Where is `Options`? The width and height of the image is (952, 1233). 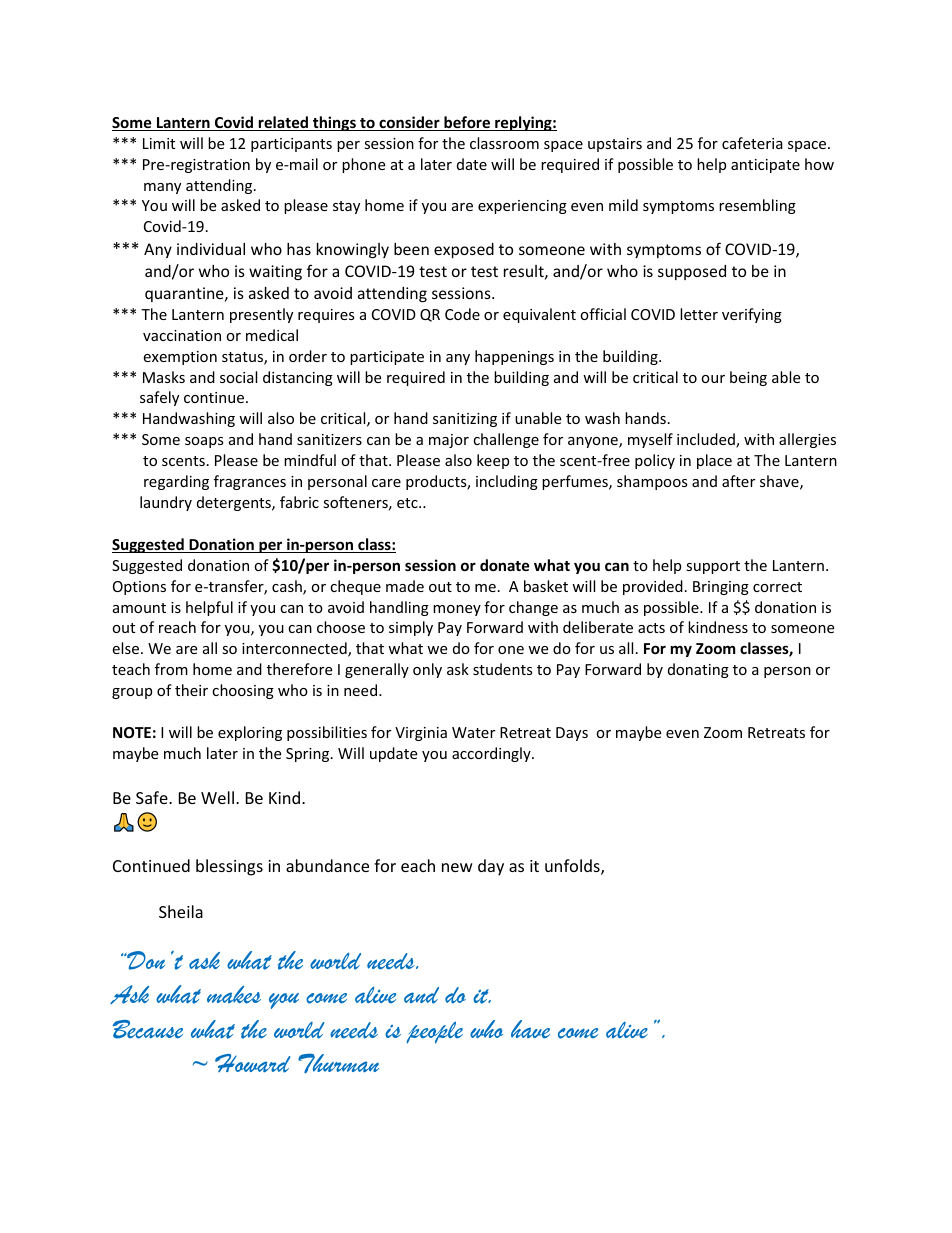 Options is located at coordinates (139, 588).
